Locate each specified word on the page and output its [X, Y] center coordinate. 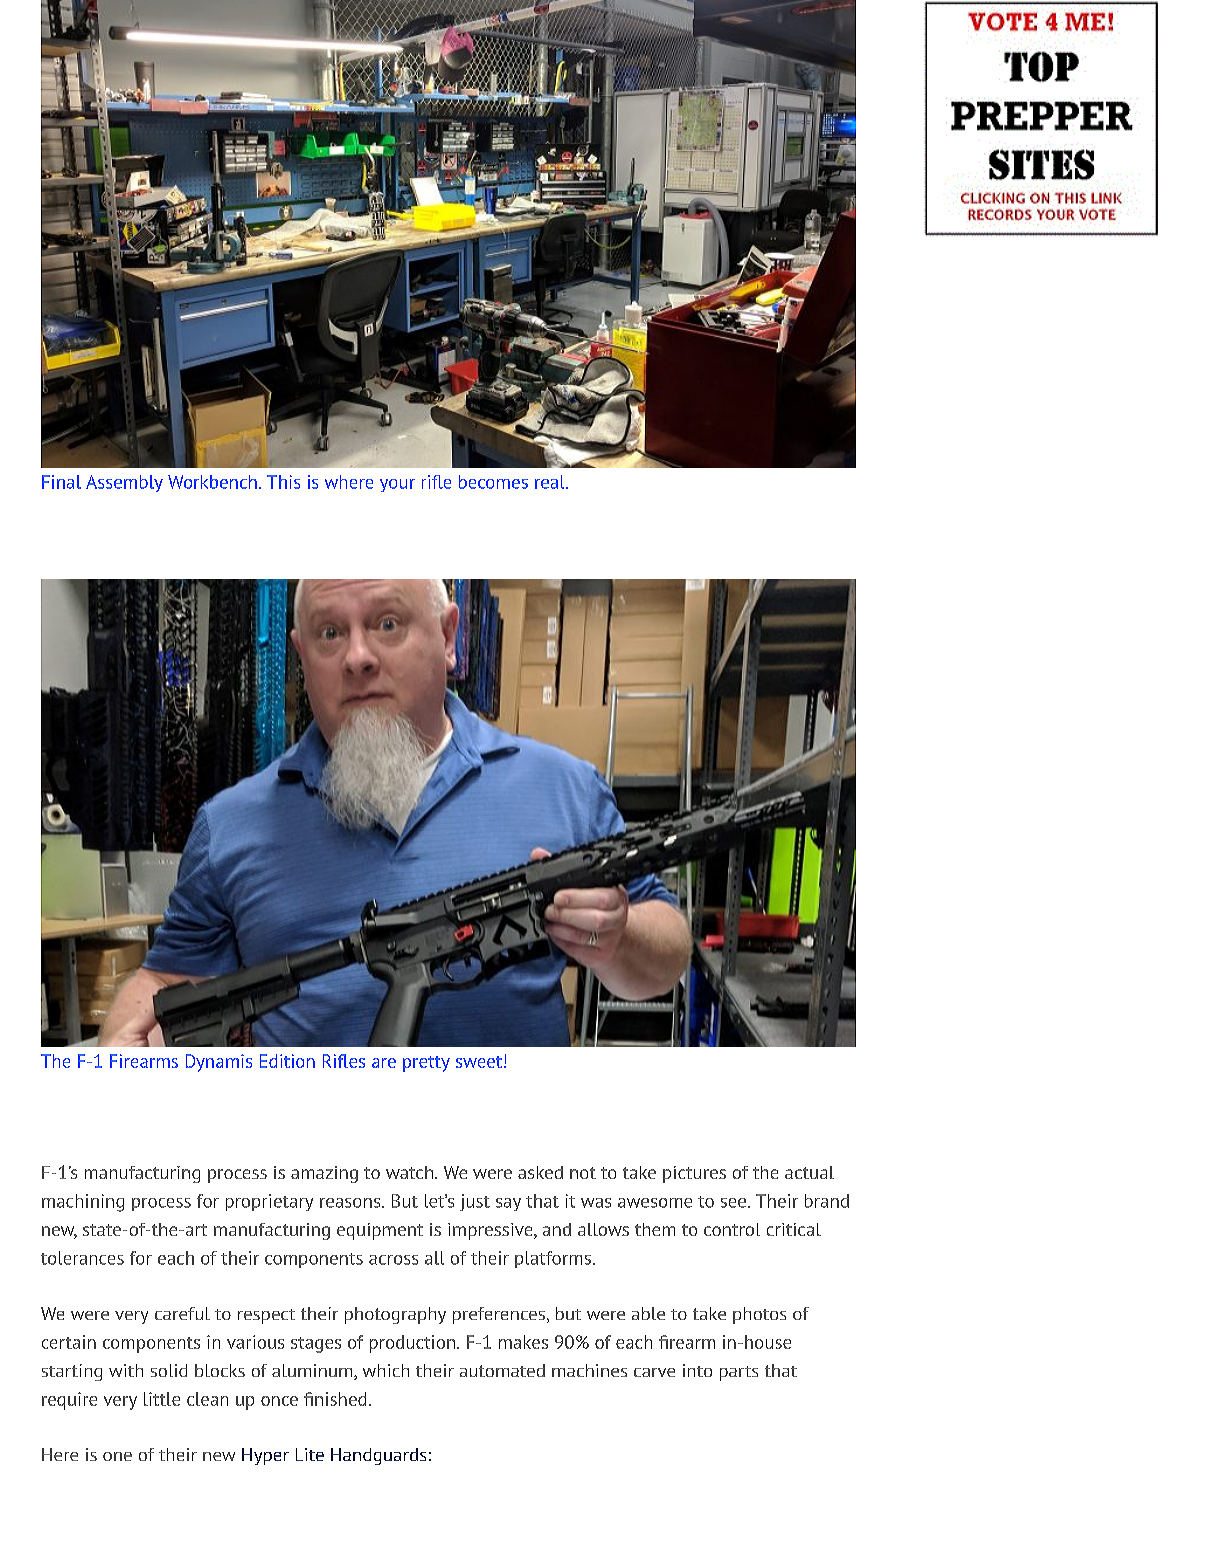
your [397, 485]
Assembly [124, 483]
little [162, 1399]
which [386, 1370]
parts [739, 1373]
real [551, 482]
